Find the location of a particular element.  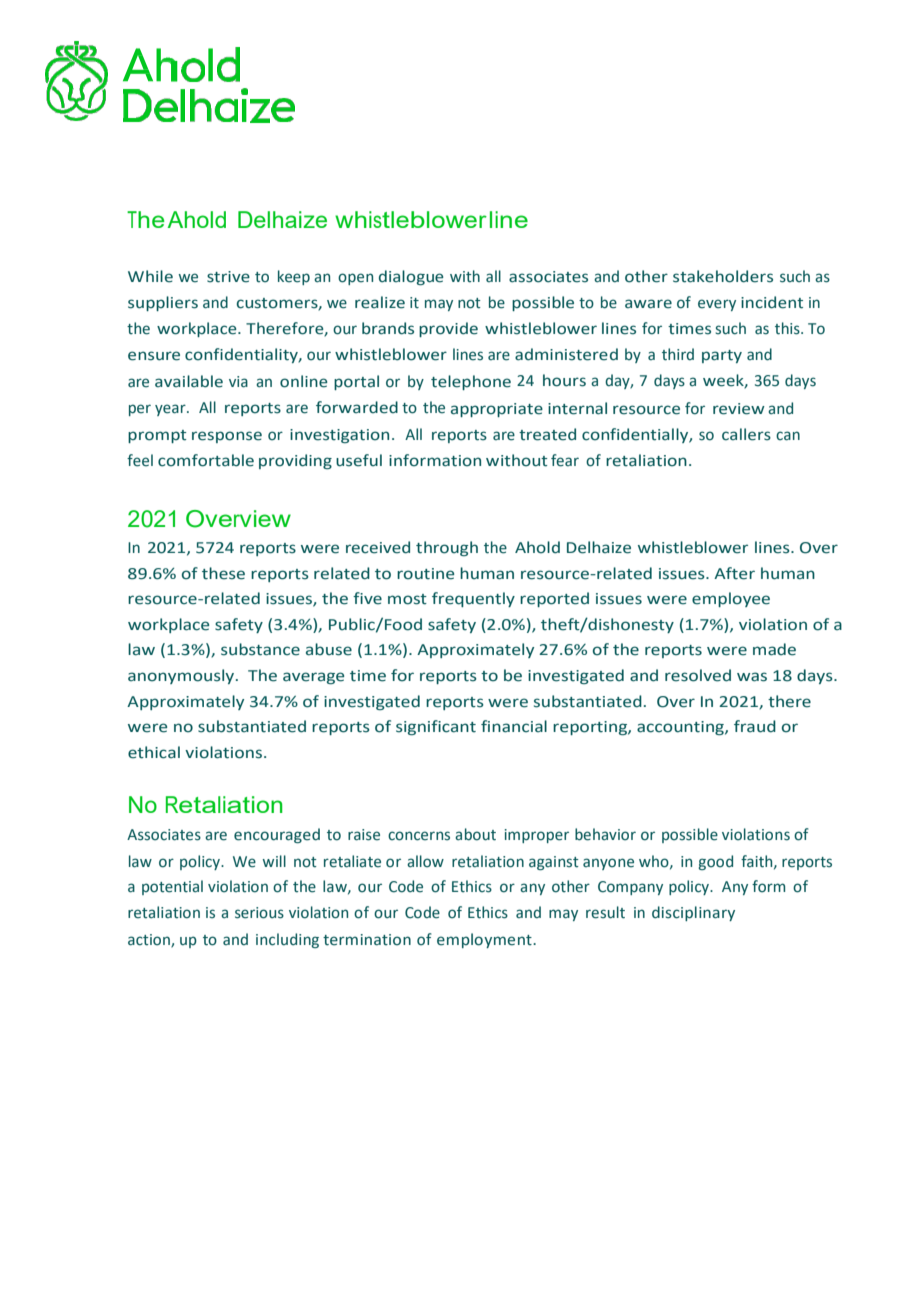

dialogue is located at coordinates (411, 277).
